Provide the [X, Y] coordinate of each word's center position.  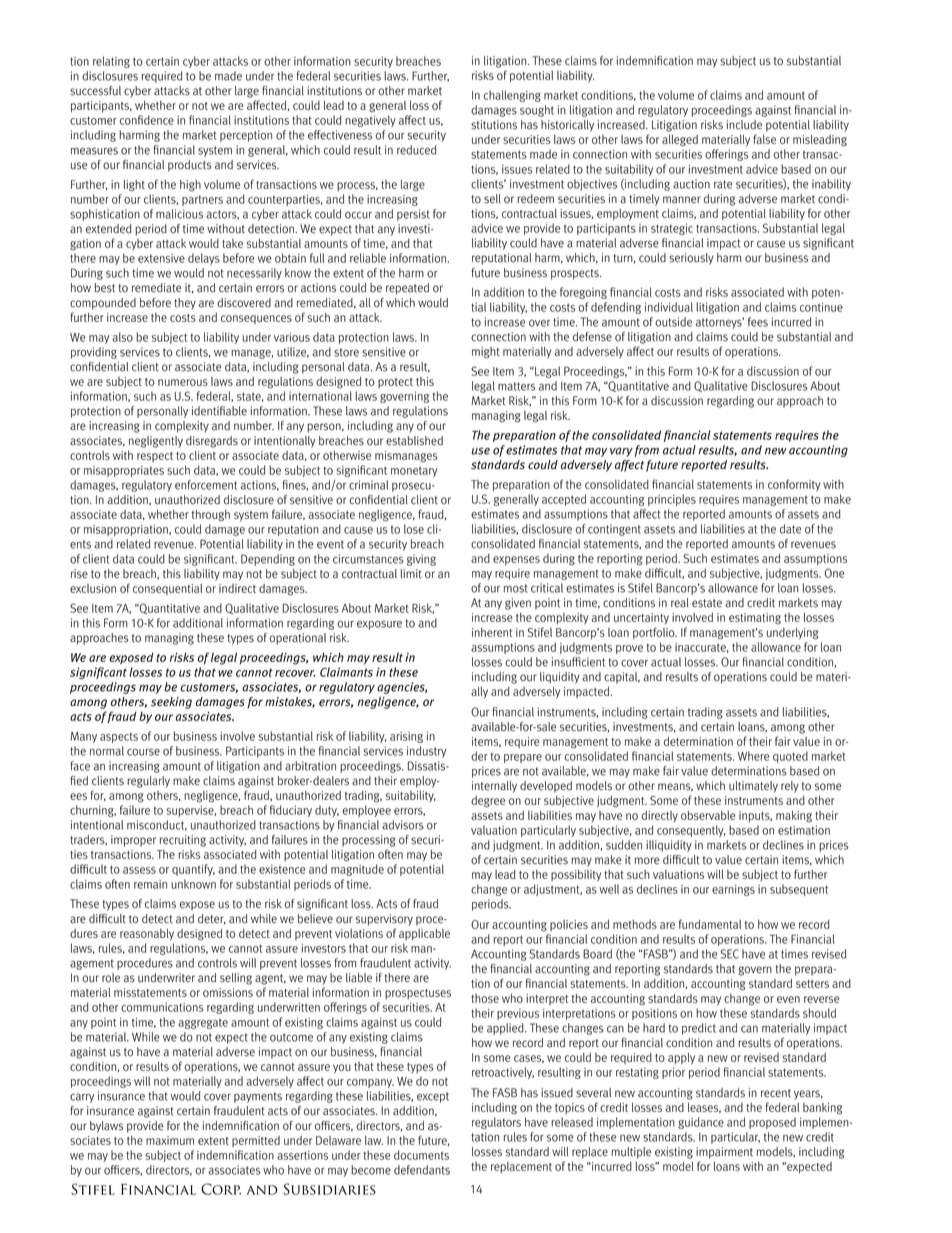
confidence [147, 120]
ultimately [753, 787]
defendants [422, 1170]
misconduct [157, 825]
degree [488, 802]
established [414, 441]
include [744, 125]
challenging [512, 96]
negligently [156, 442]
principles [672, 500]
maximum [170, 1140]
